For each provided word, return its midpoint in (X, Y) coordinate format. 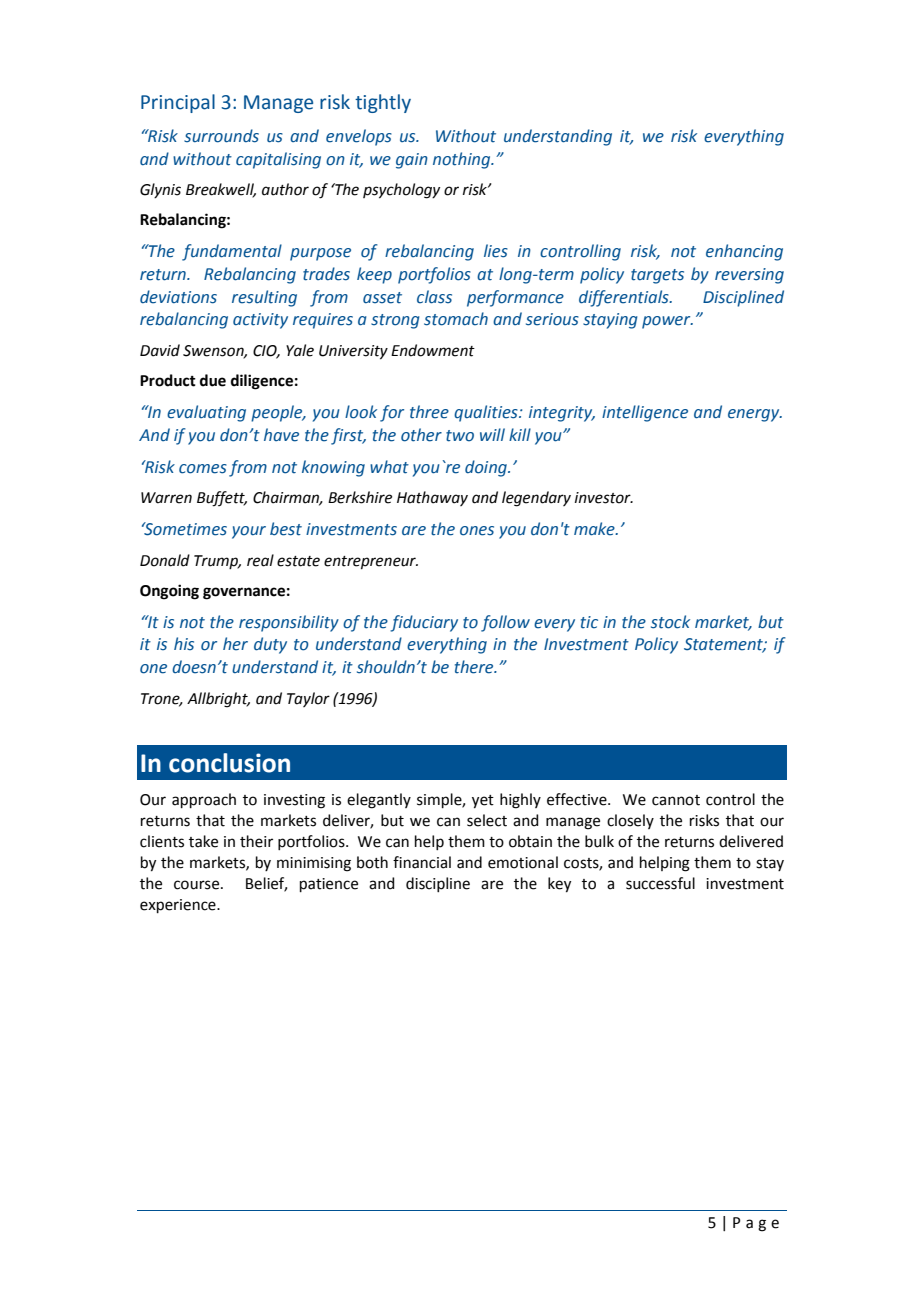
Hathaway (432, 498)
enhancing (744, 252)
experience (179, 906)
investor (604, 498)
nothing (463, 160)
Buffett (222, 499)
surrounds (221, 136)
